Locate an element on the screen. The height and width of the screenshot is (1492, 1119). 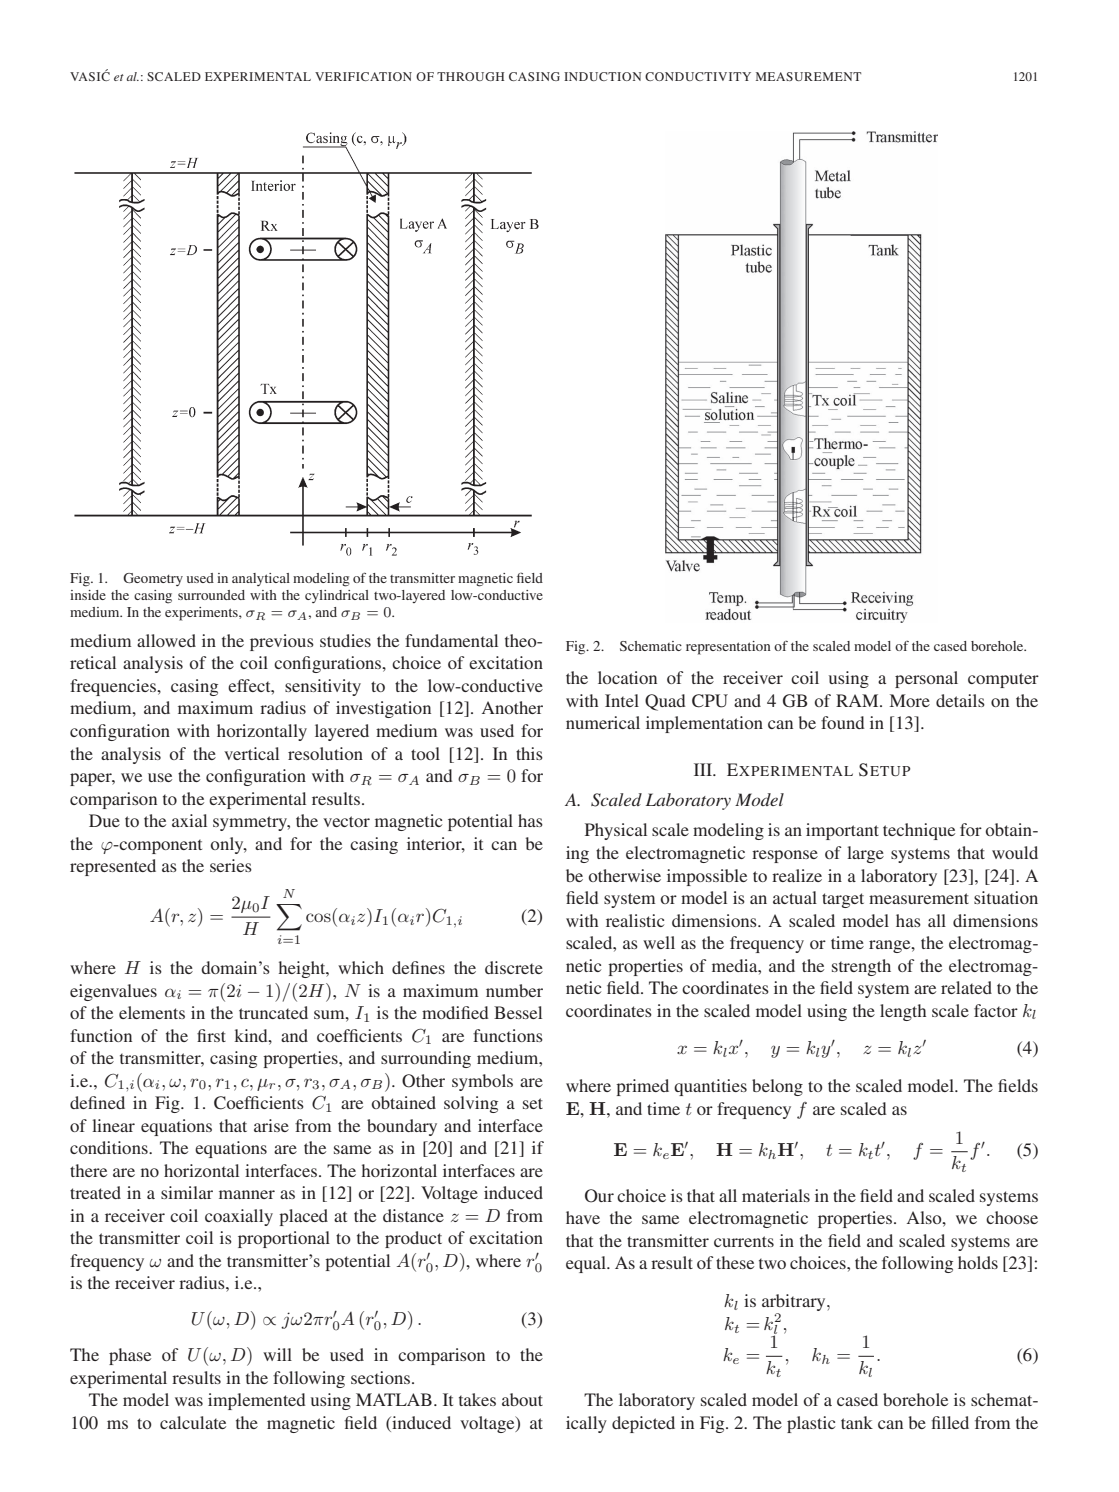
personal is located at coordinates (926, 679).
